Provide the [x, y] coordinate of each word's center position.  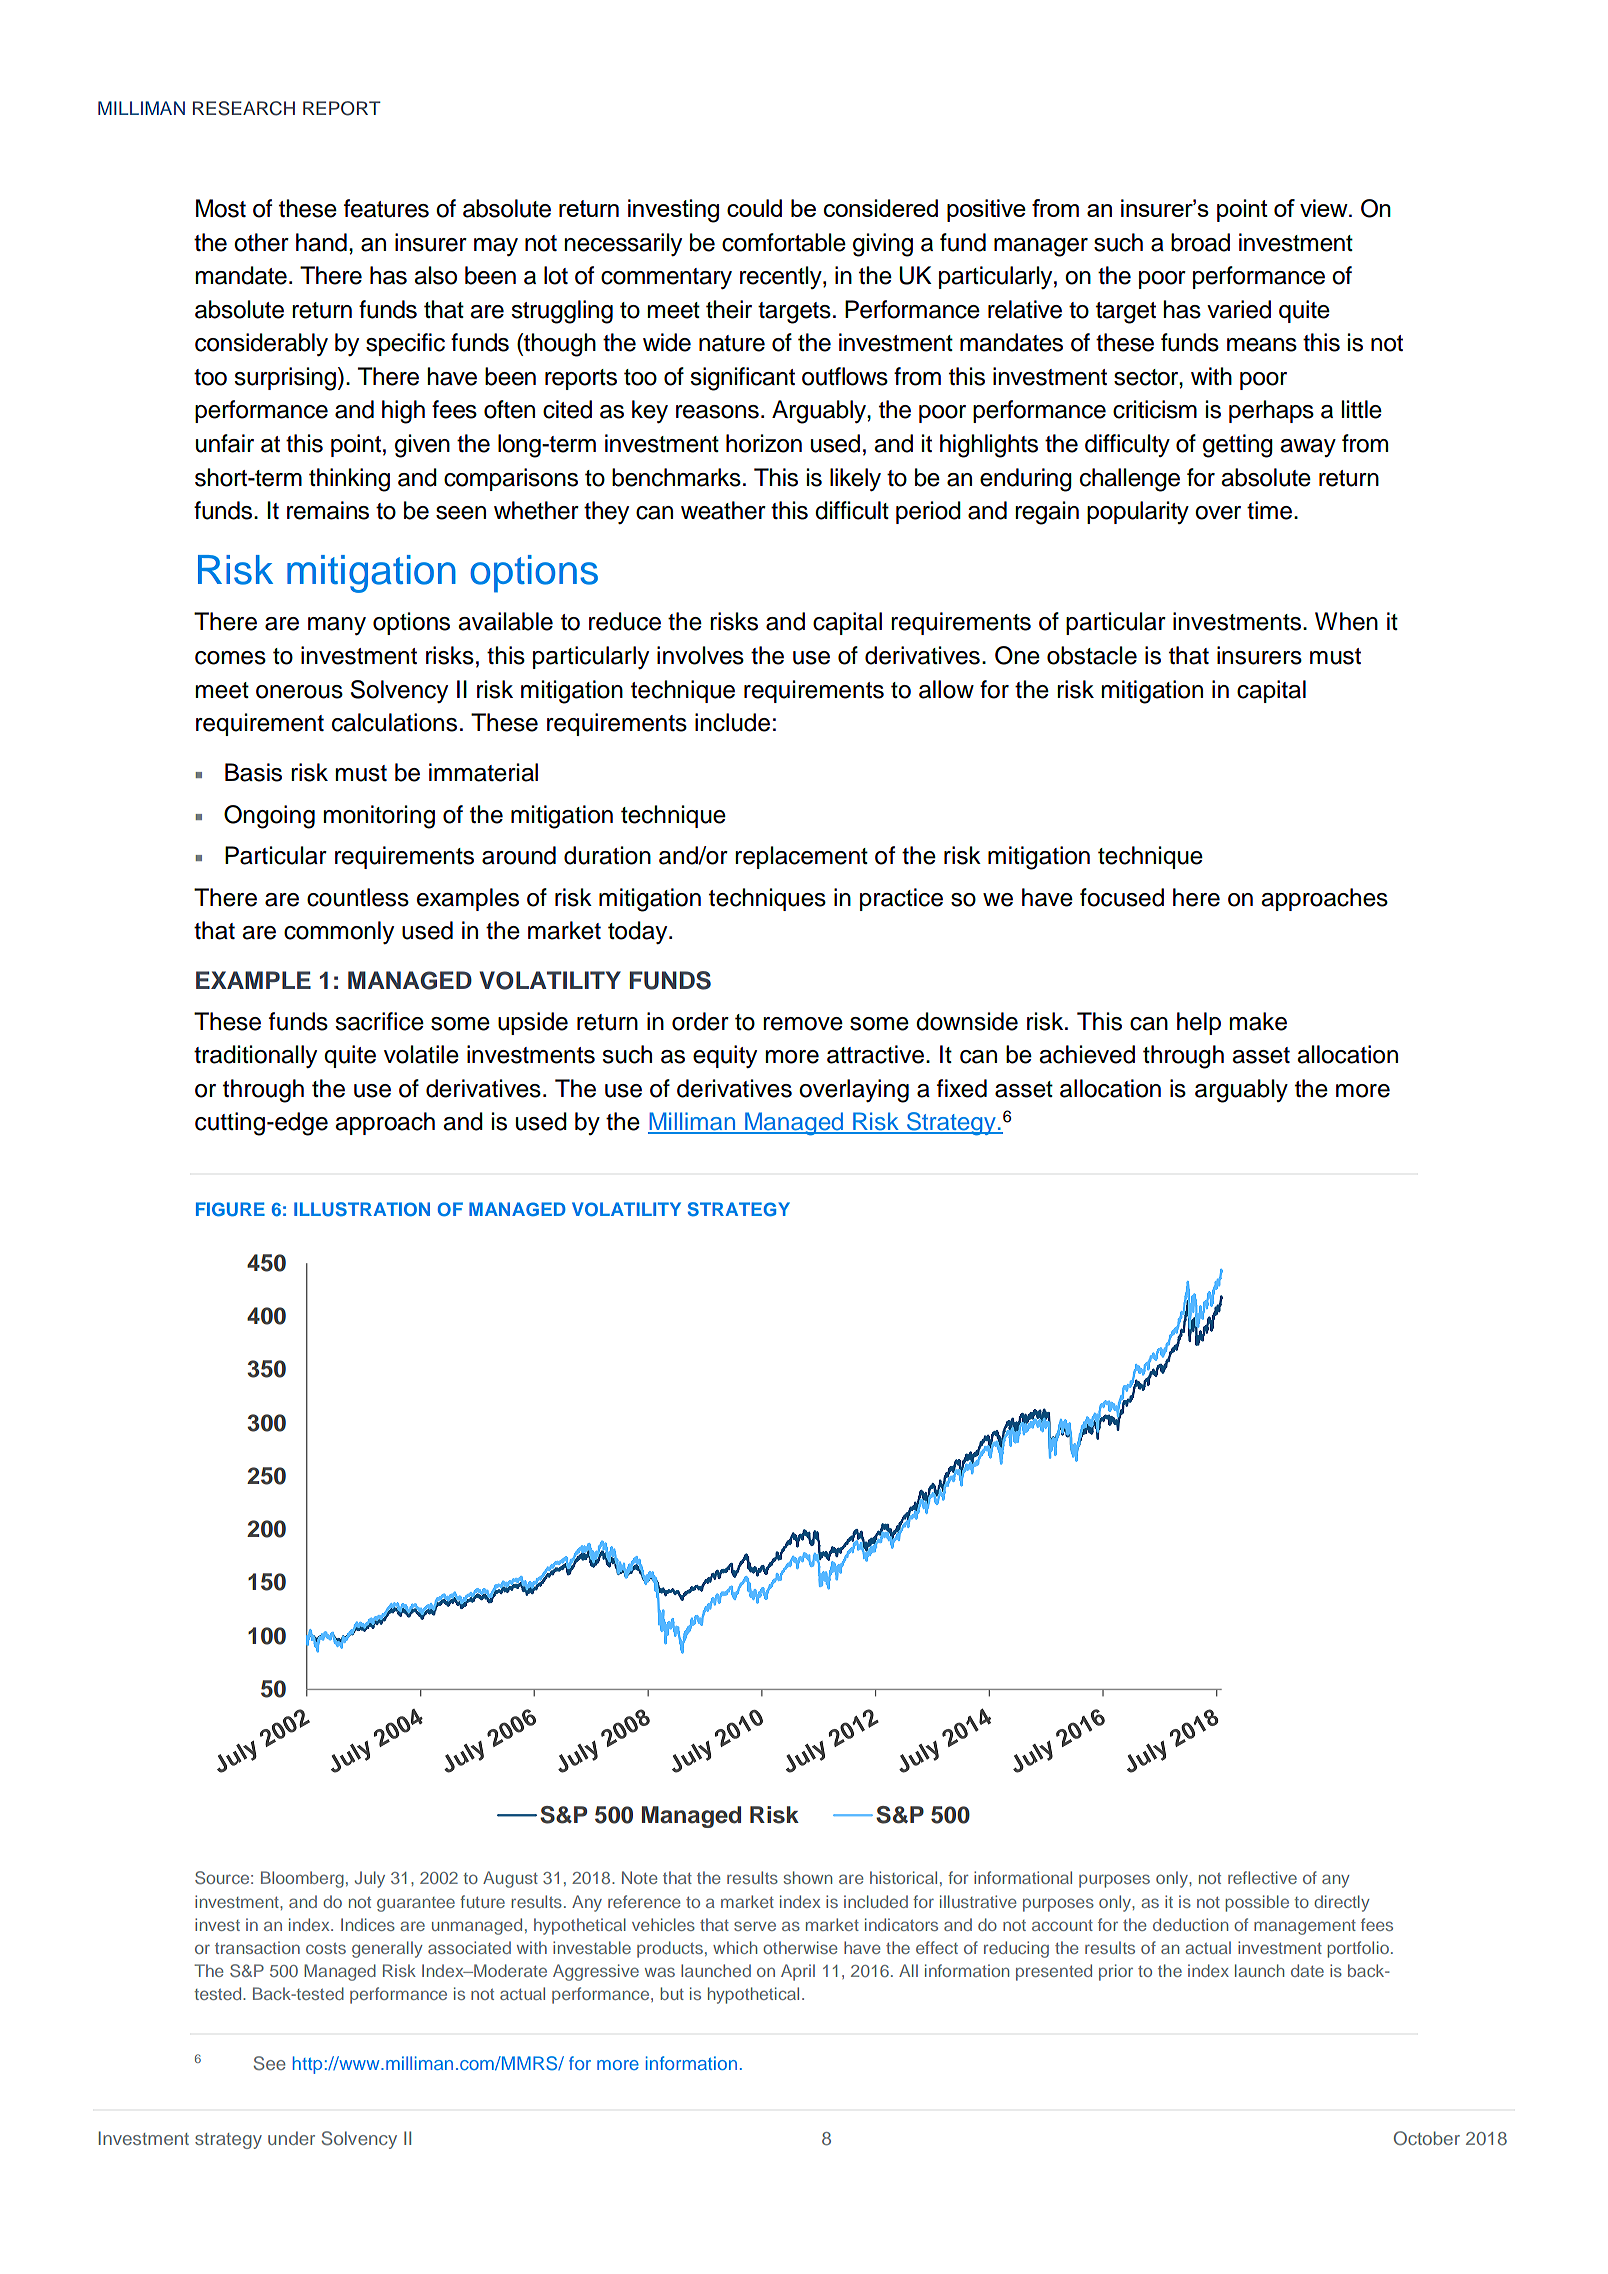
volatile [421, 1054]
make [1258, 1021]
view [1325, 208]
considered [881, 208]
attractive [875, 1054]
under [291, 2138]
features [386, 208]
